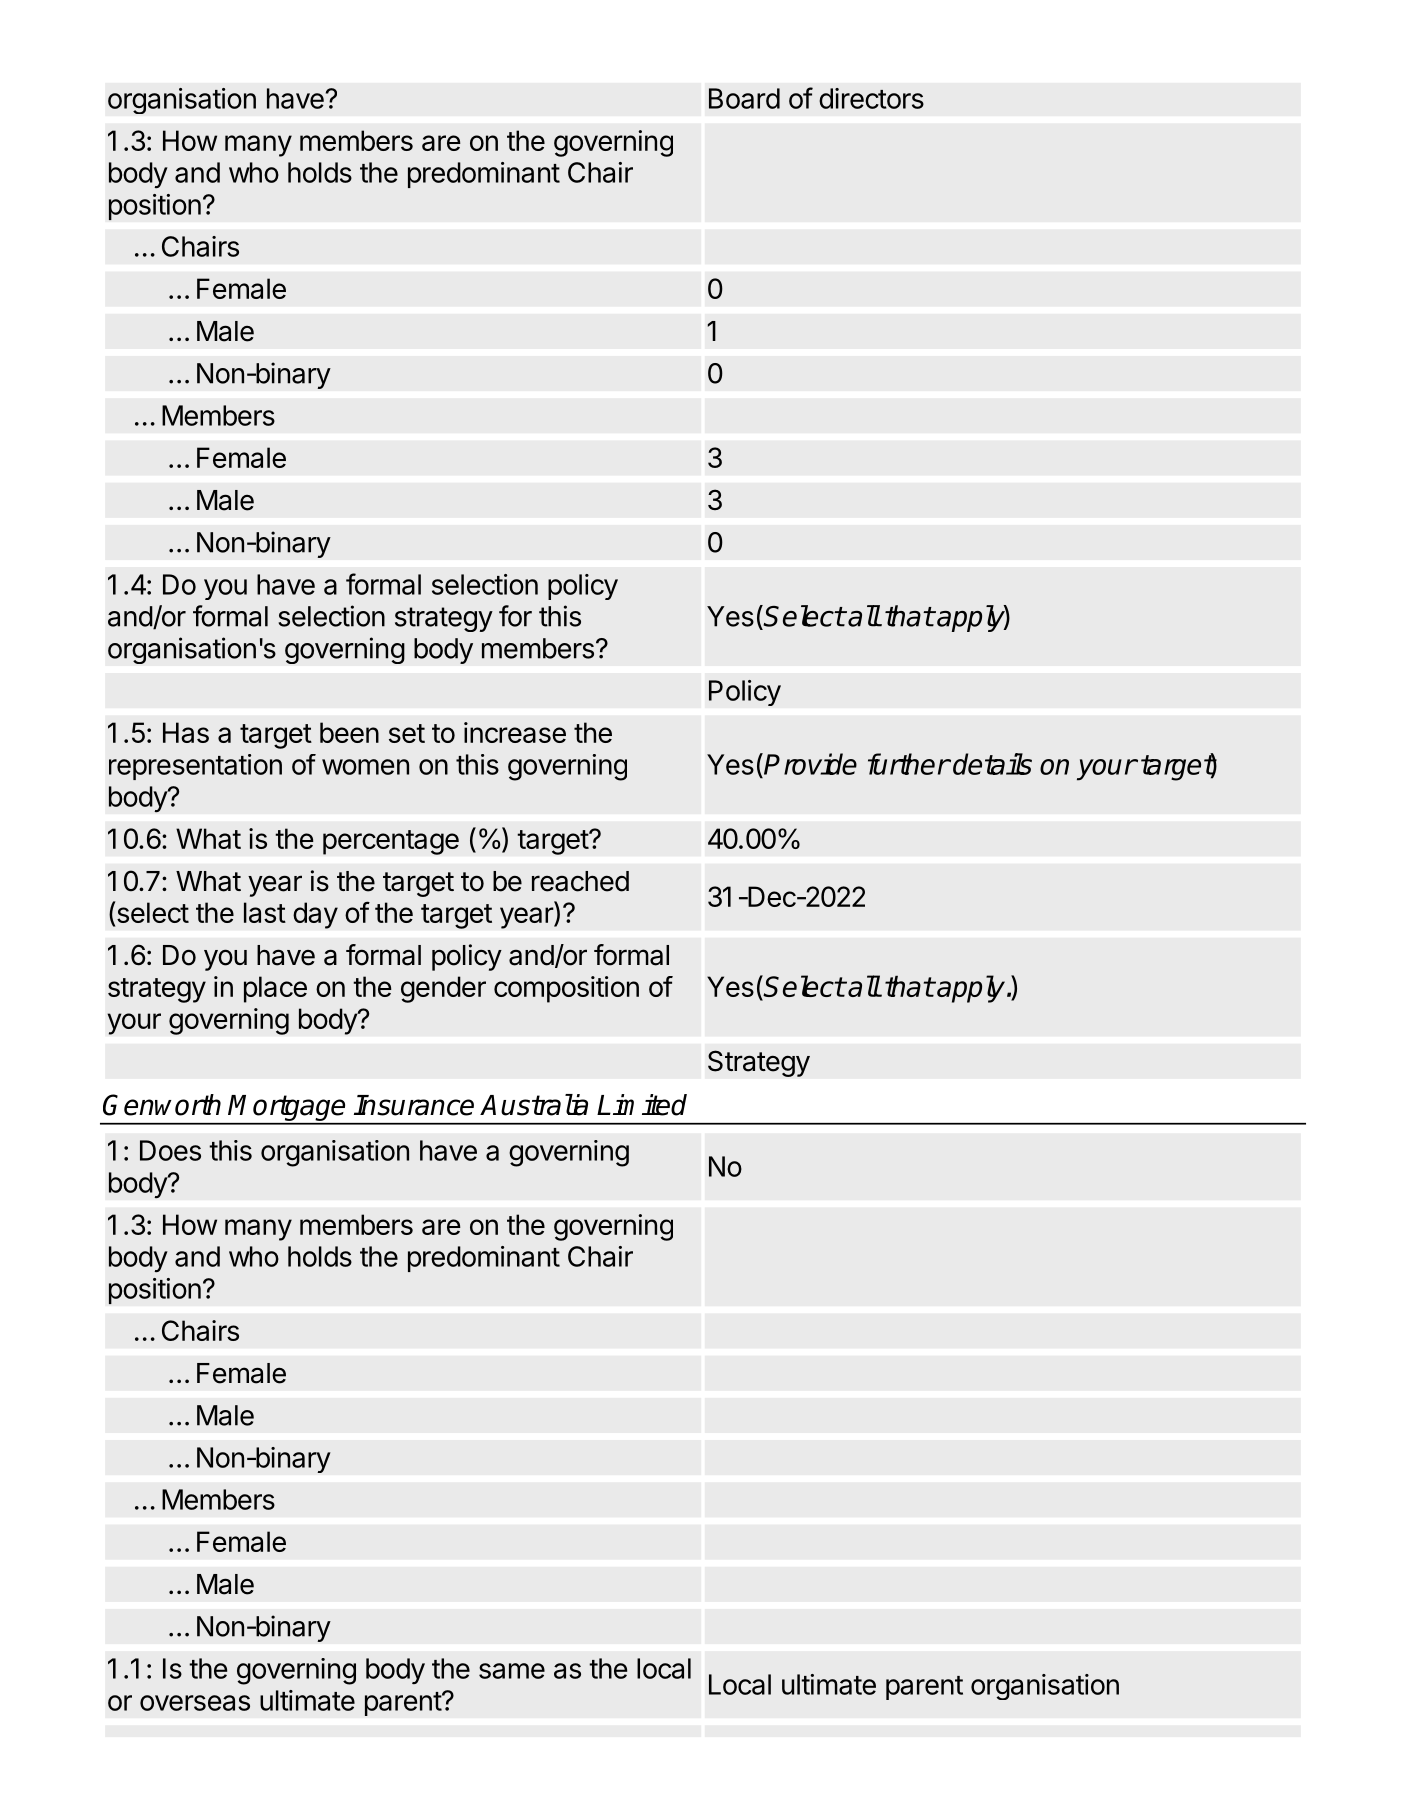 Image resolution: width=1406 pixels, height=1820 pixels. I want to click on increase, so click(515, 732).
